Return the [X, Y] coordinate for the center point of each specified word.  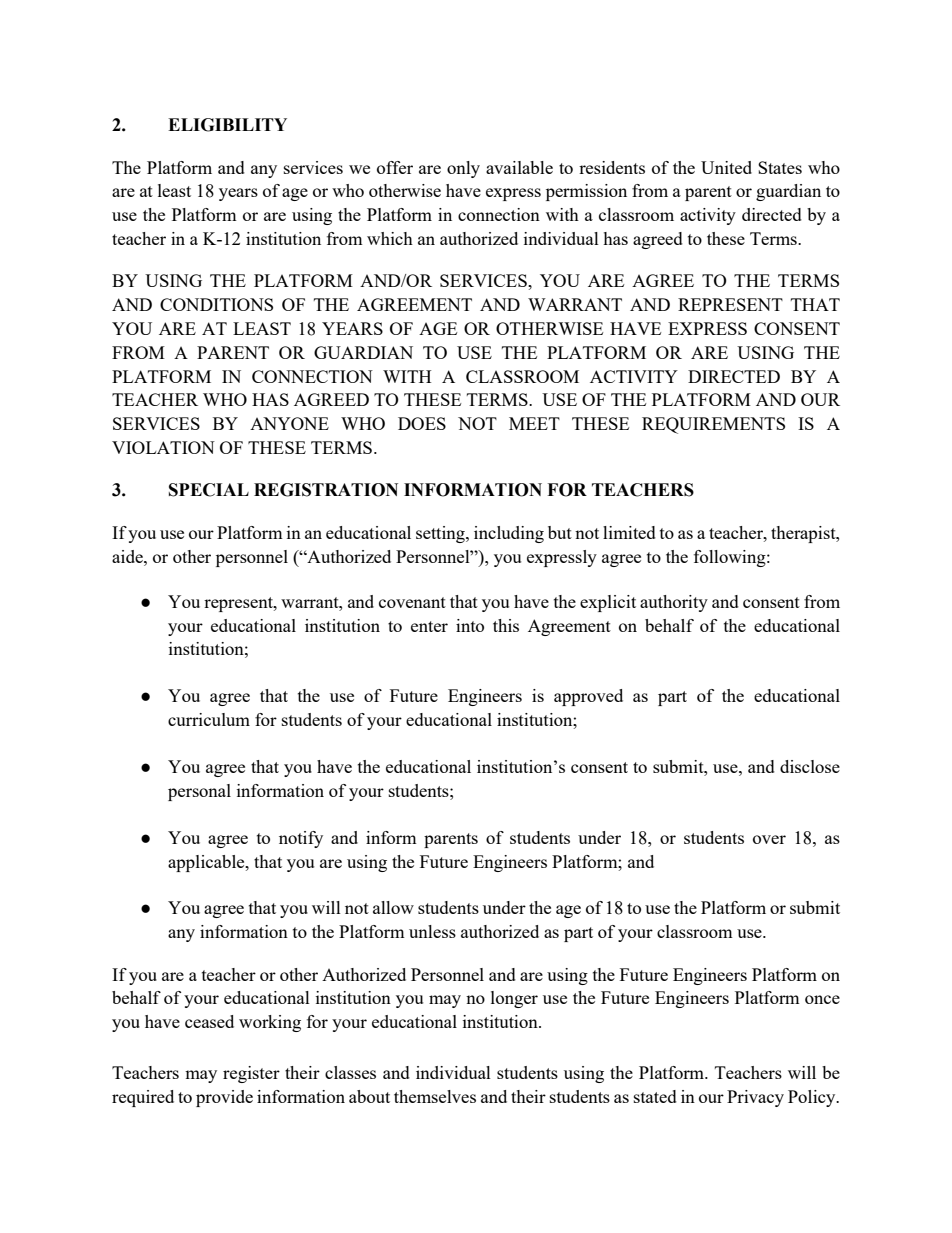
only [463, 169]
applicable [207, 863]
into [470, 625]
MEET [534, 423]
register [251, 1074]
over [769, 839]
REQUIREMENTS [713, 425]
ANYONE [289, 423]
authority [674, 603]
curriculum [209, 719]
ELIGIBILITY [227, 125]
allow [393, 907]
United [726, 167]
